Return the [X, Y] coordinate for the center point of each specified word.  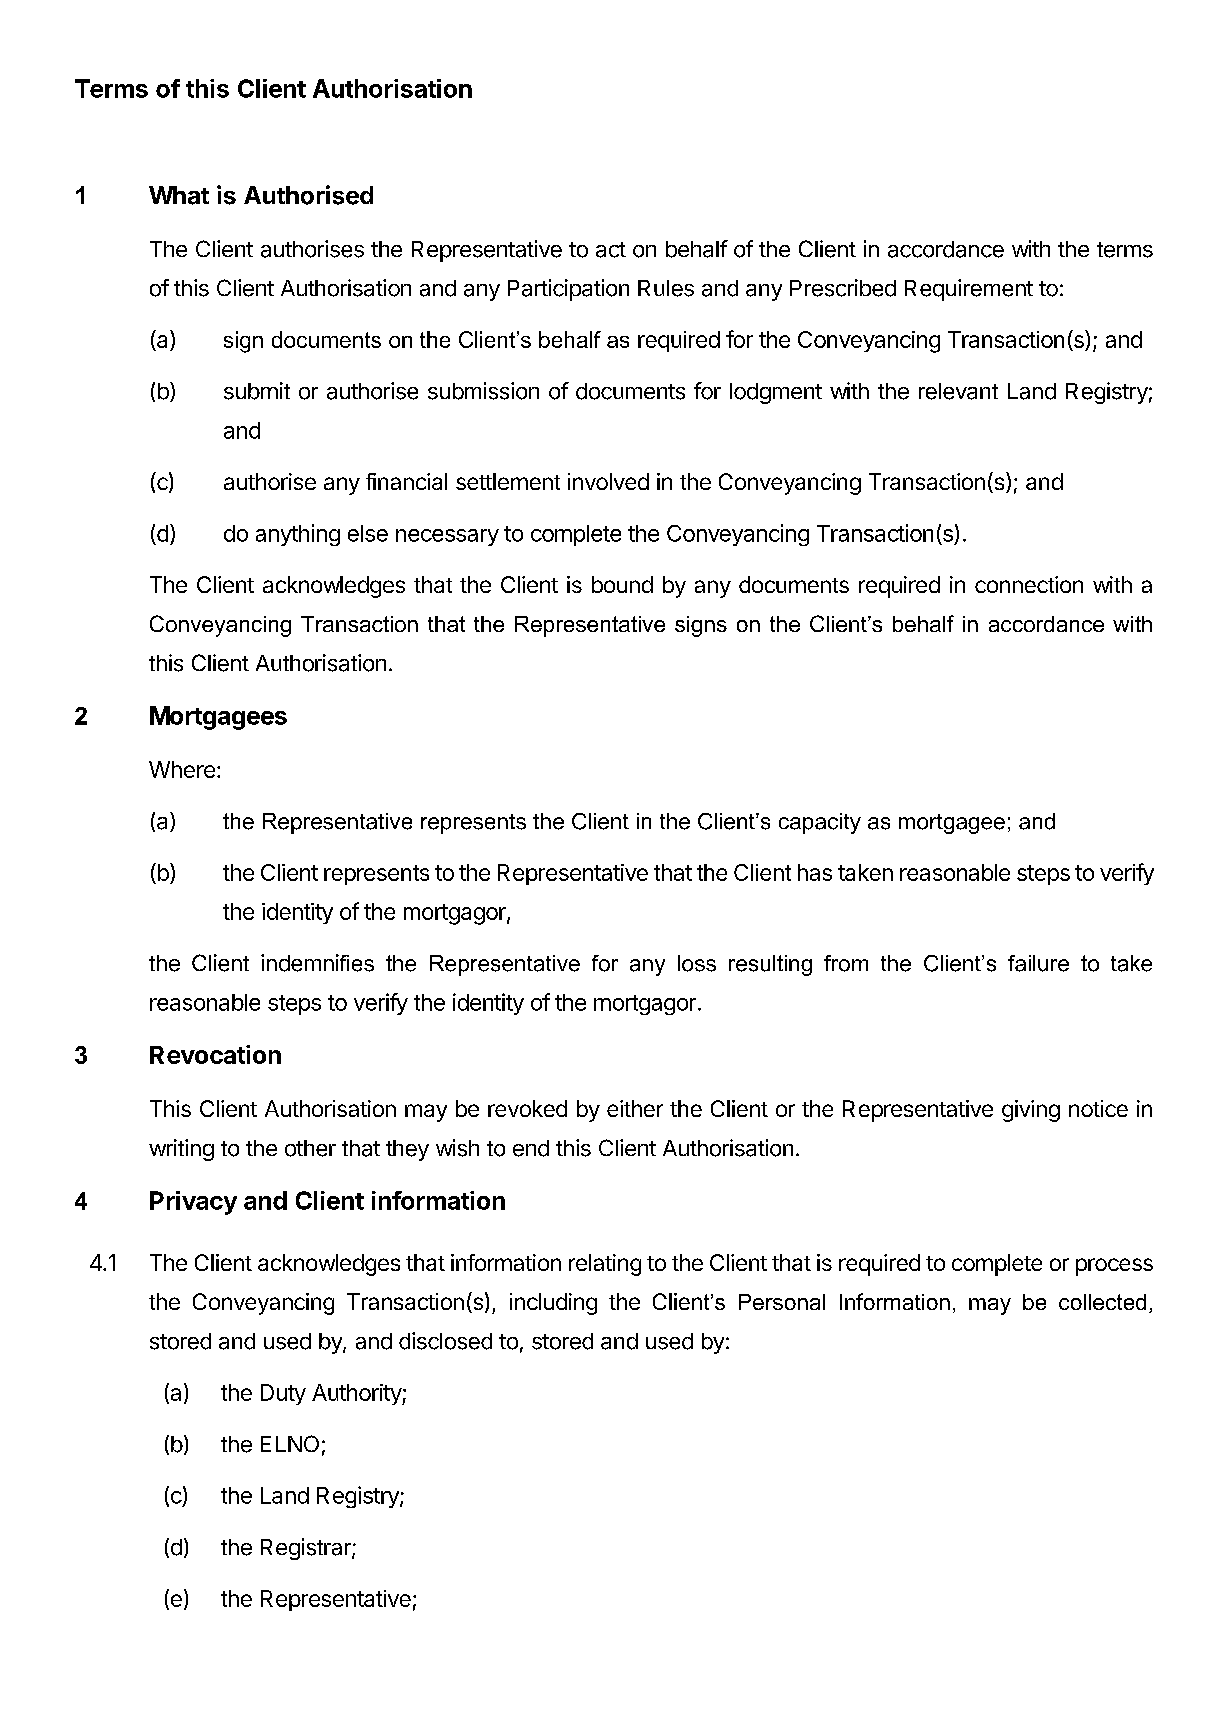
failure [1038, 963]
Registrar [307, 1549]
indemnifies [317, 963]
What [179, 195]
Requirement [969, 290]
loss [697, 963]
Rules [666, 288]
